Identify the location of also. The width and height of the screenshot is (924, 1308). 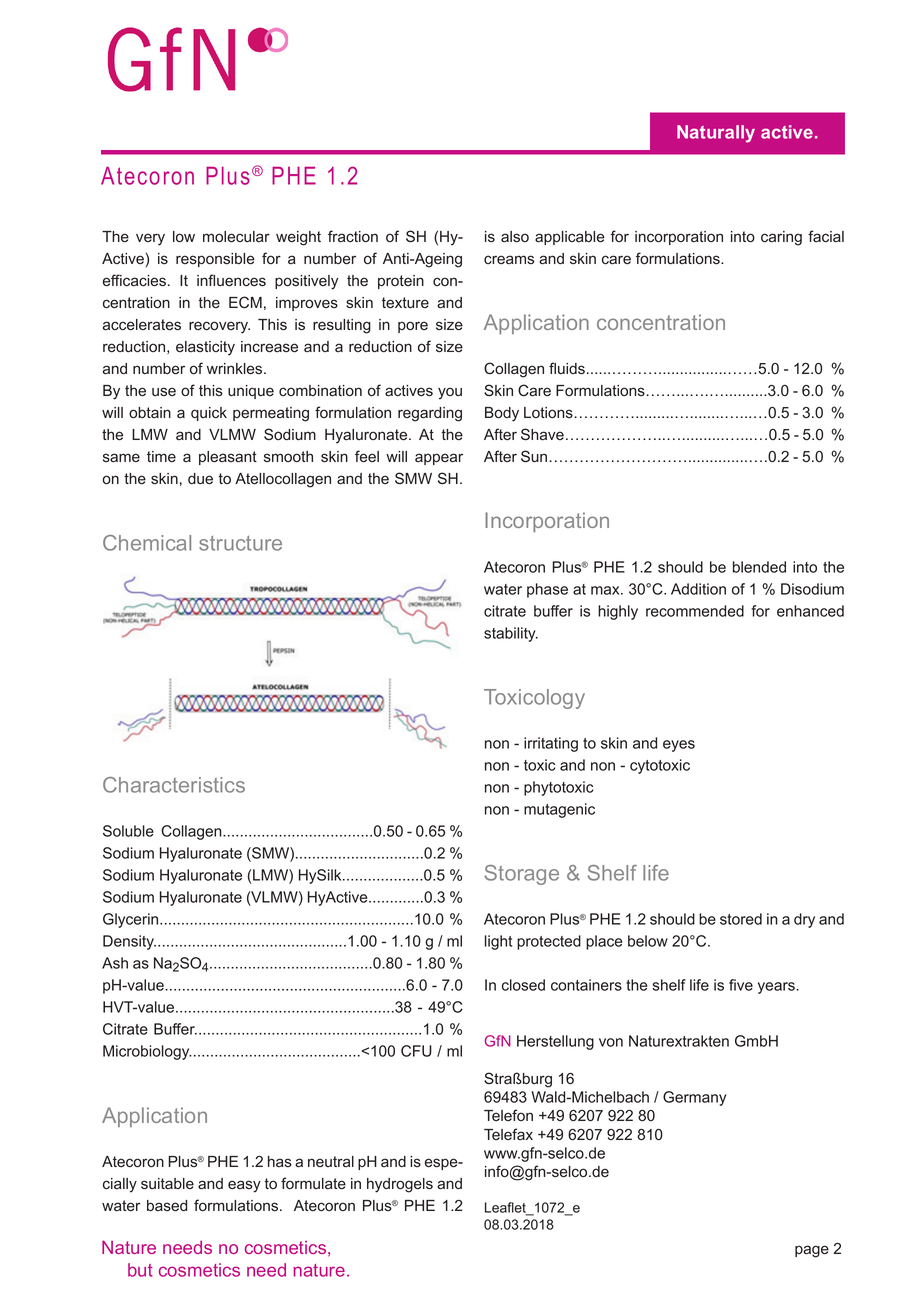
(515, 237).
